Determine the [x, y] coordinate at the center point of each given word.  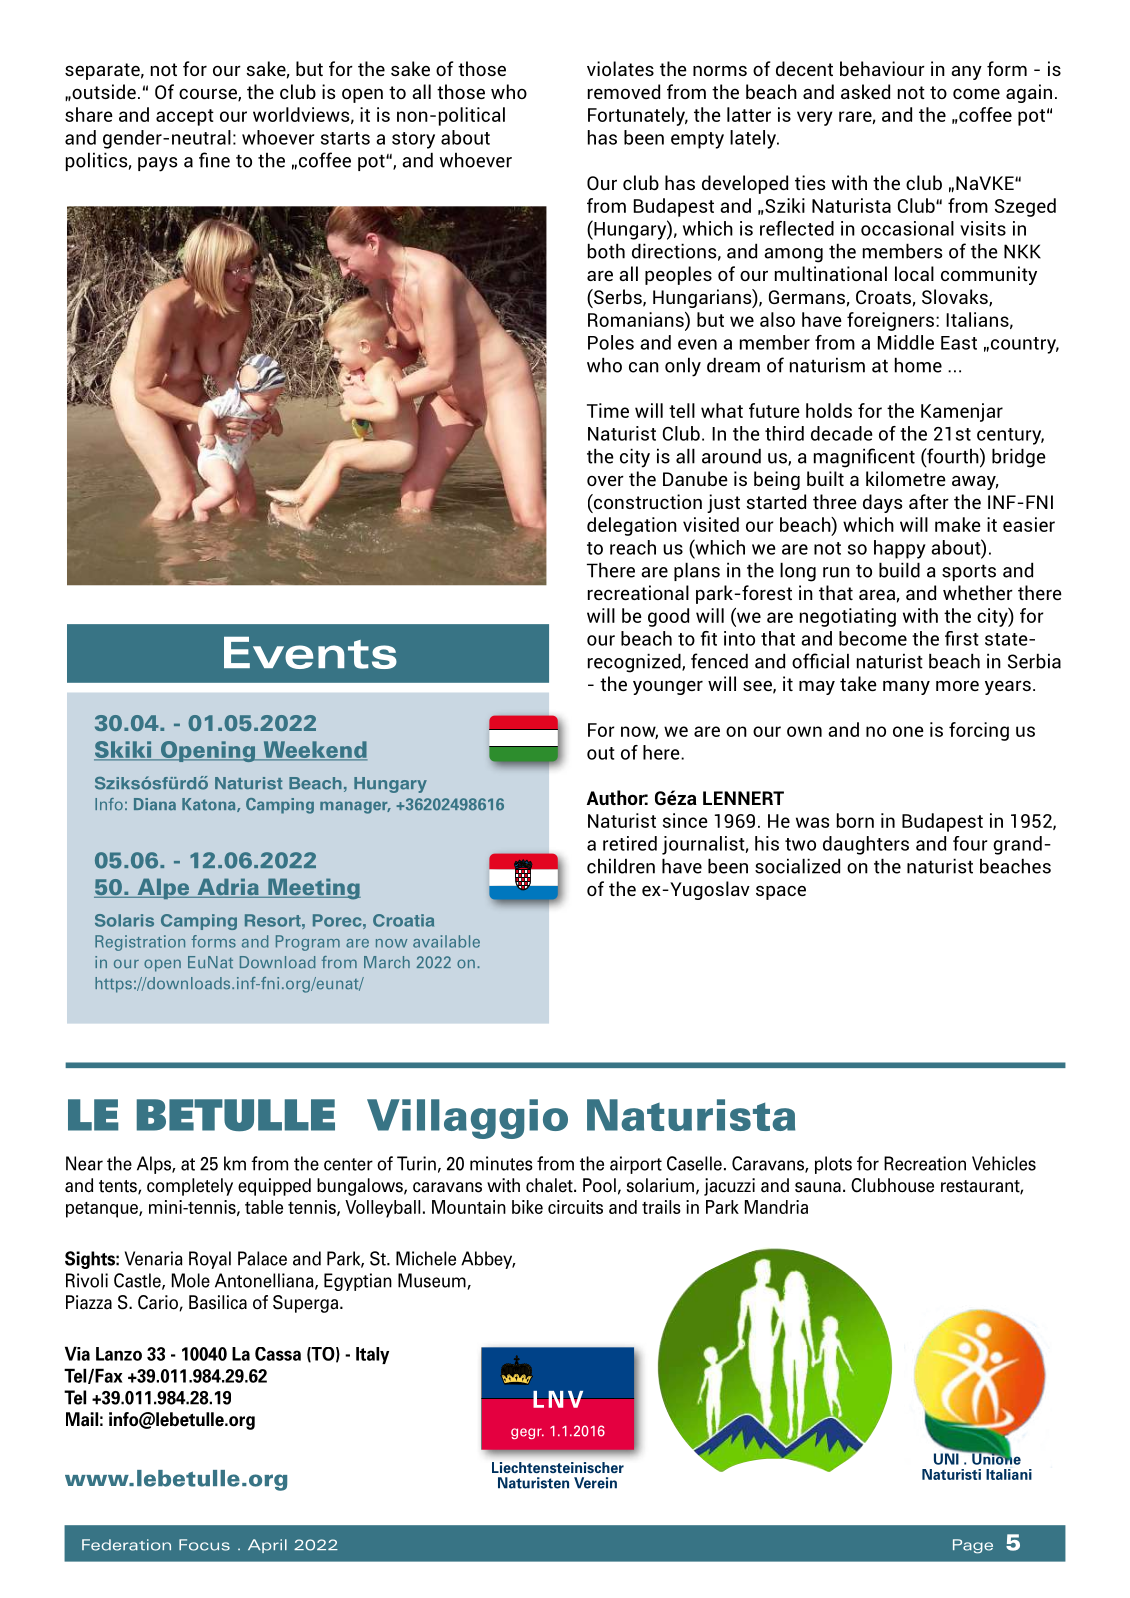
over [605, 481]
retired [630, 843]
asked [865, 91]
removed [624, 91]
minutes [501, 1163]
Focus [204, 1545]
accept [185, 117]
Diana [155, 804]
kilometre [906, 478]
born [855, 820]
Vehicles [1004, 1163]
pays [158, 164]
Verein [595, 1483]
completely [190, 1187]
